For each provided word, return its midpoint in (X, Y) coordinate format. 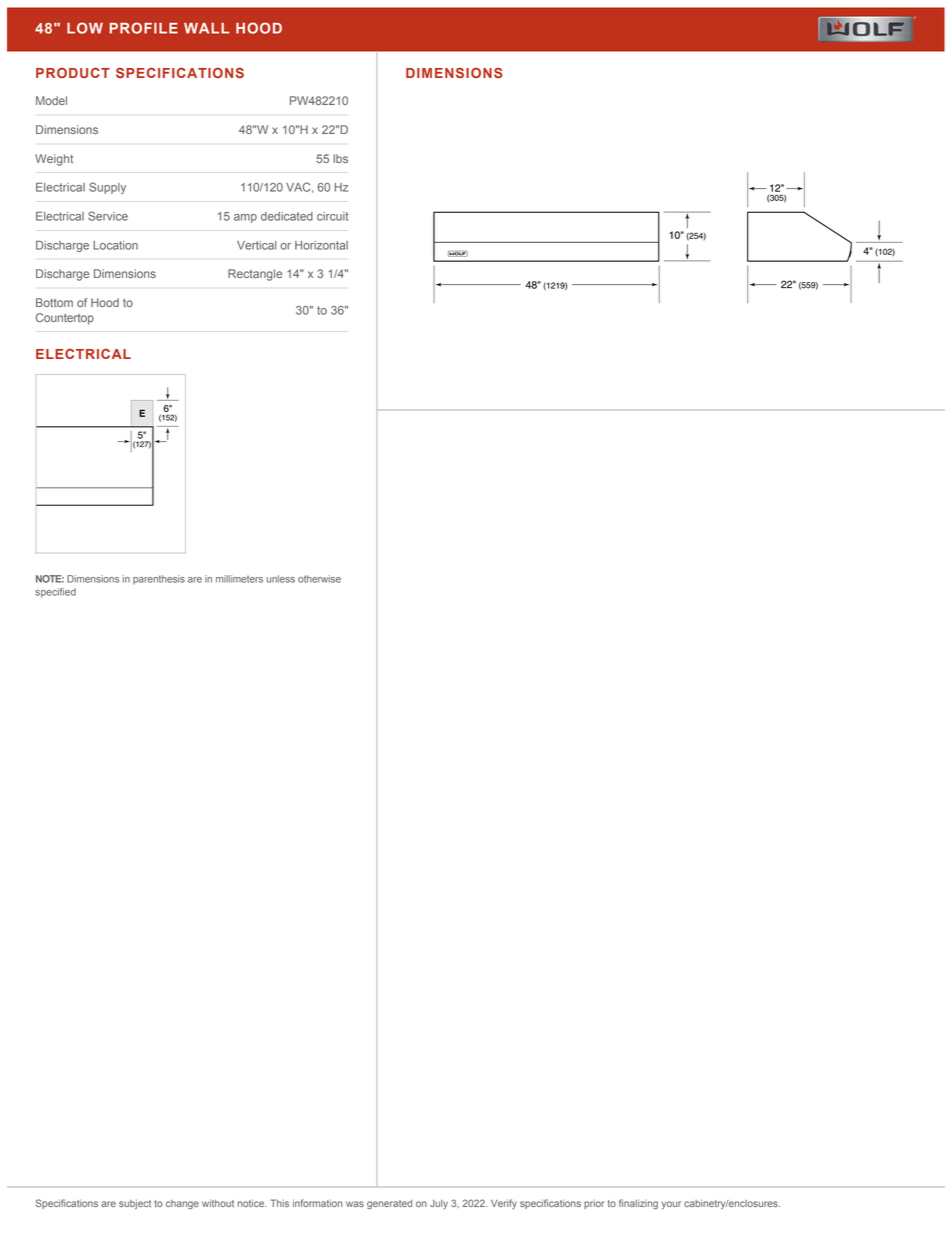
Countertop (65, 319)
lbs (340, 158)
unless (281, 579)
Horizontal (321, 245)
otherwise (319, 579)
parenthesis (159, 580)
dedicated (287, 216)
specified (55, 593)
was (355, 1204)
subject (135, 1204)
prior (594, 1204)
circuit (332, 216)
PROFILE (143, 28)
